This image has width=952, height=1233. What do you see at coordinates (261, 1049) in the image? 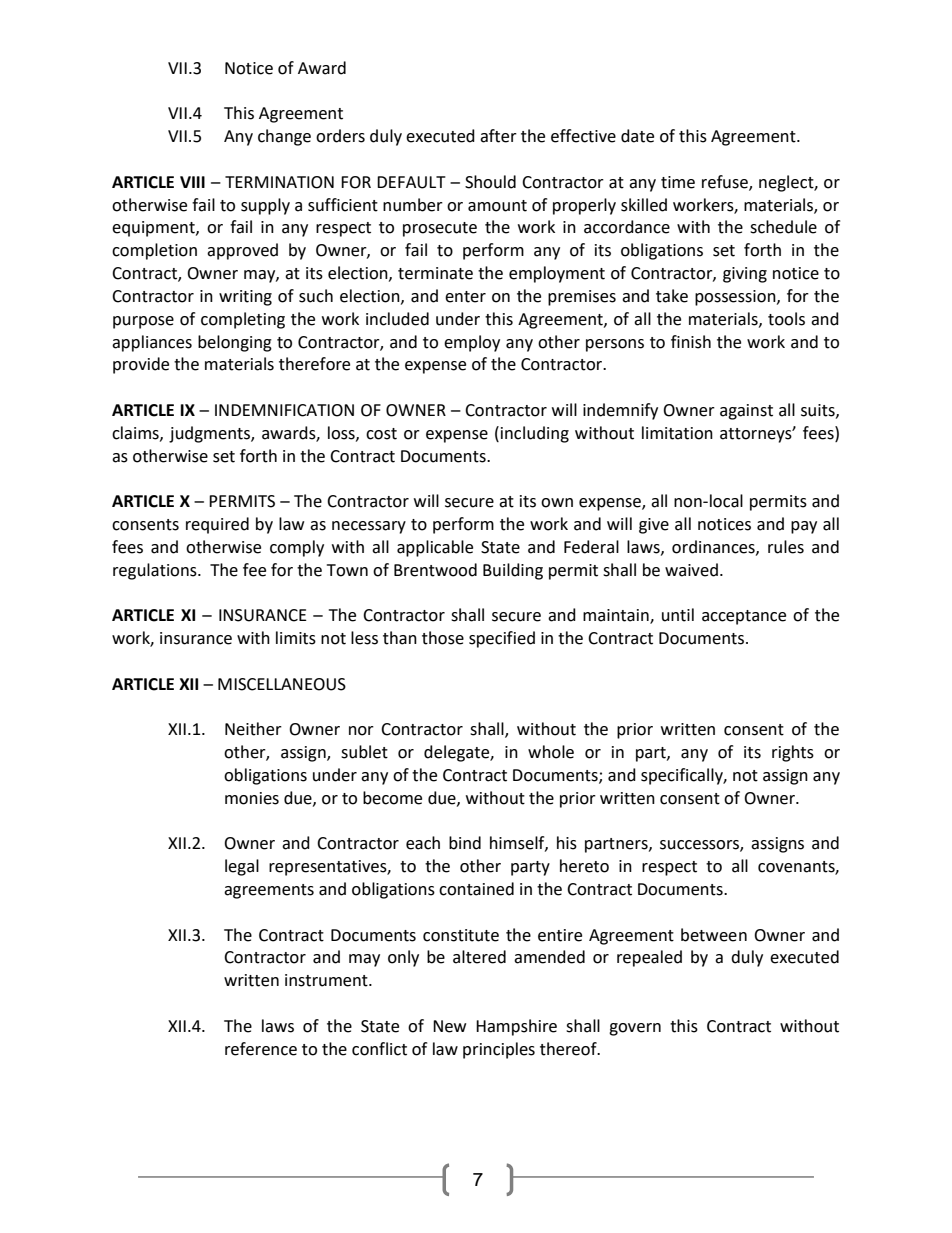
I see `reference` at bounding box center [261, 1049].
